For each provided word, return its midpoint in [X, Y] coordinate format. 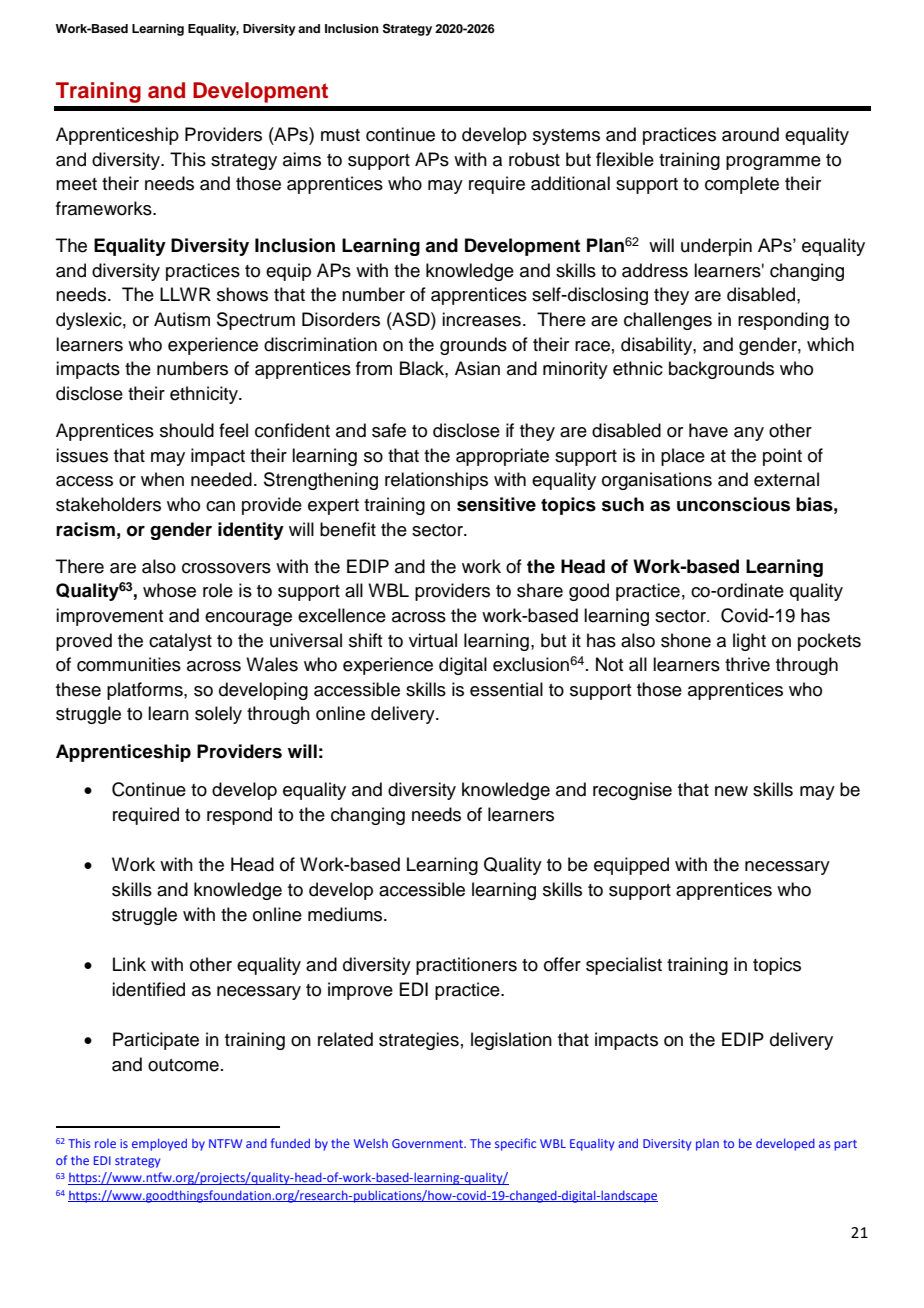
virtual [433, 640]
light [749, 642]
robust [534, 159]
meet [76, 184]
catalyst [180, 642]
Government [429, 1143]
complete [742, 185]
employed [159, 1144]
